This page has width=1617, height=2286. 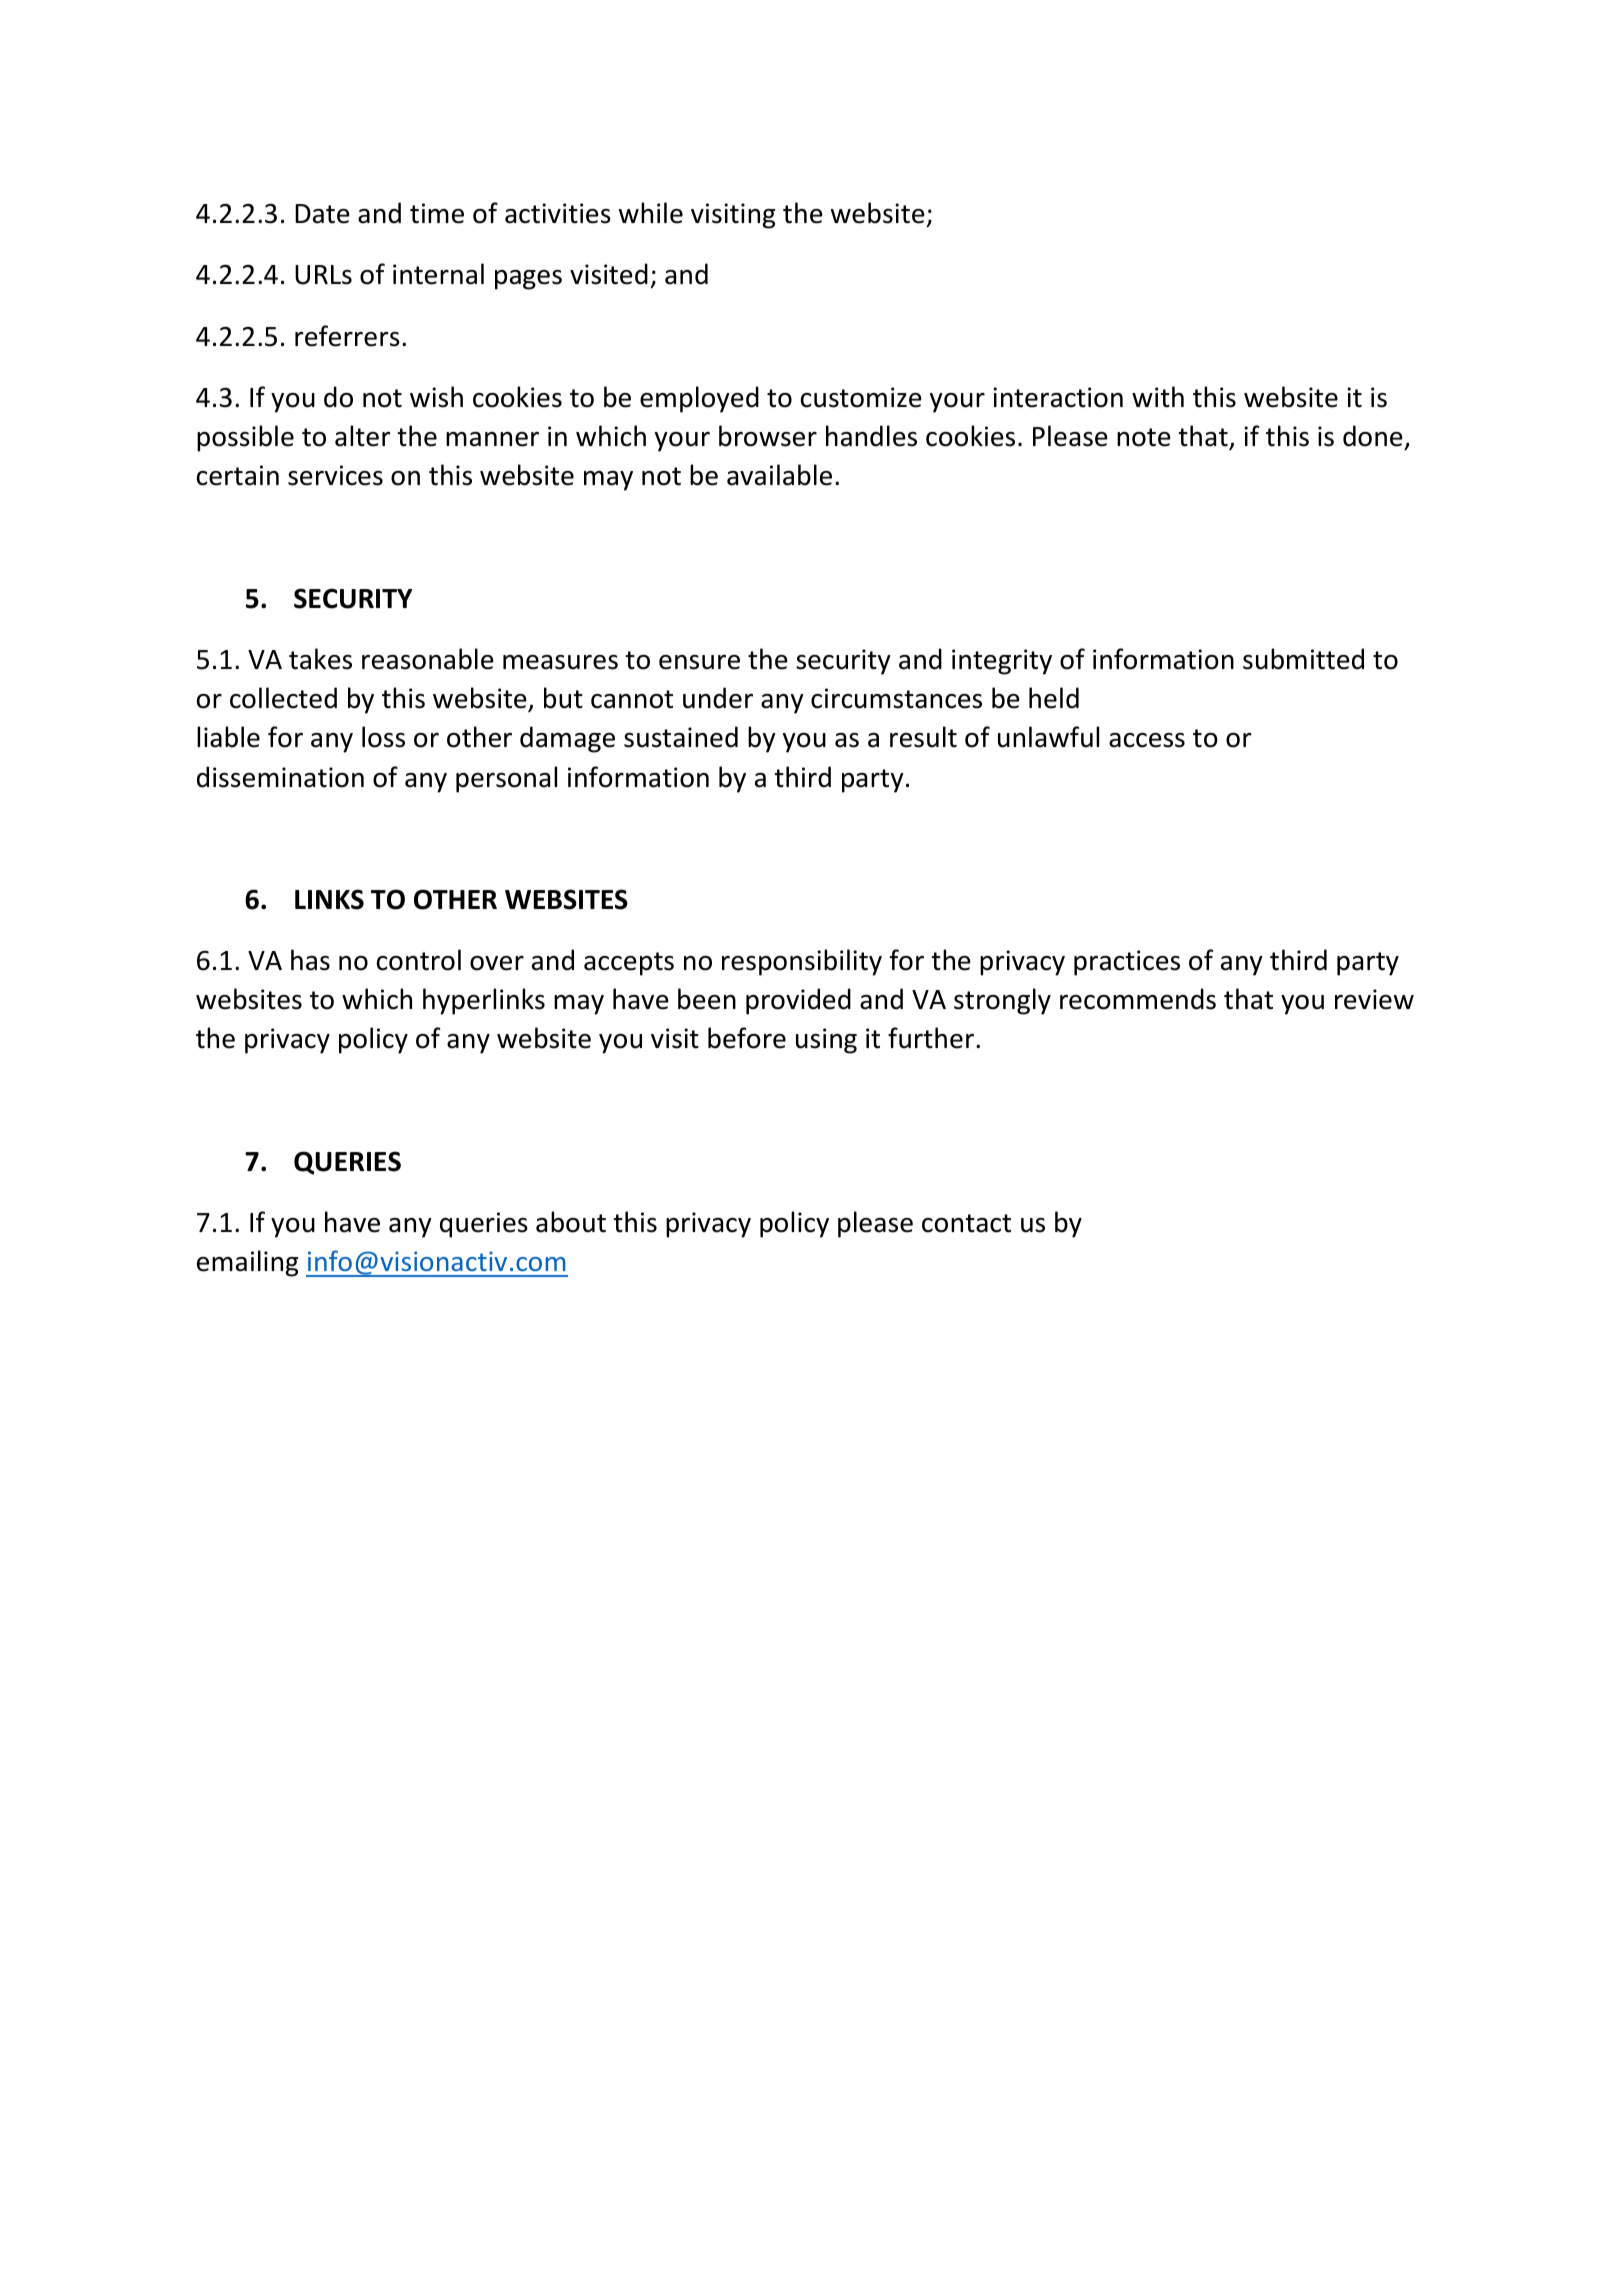 I want to click on available, so click(x=779, y=475).
